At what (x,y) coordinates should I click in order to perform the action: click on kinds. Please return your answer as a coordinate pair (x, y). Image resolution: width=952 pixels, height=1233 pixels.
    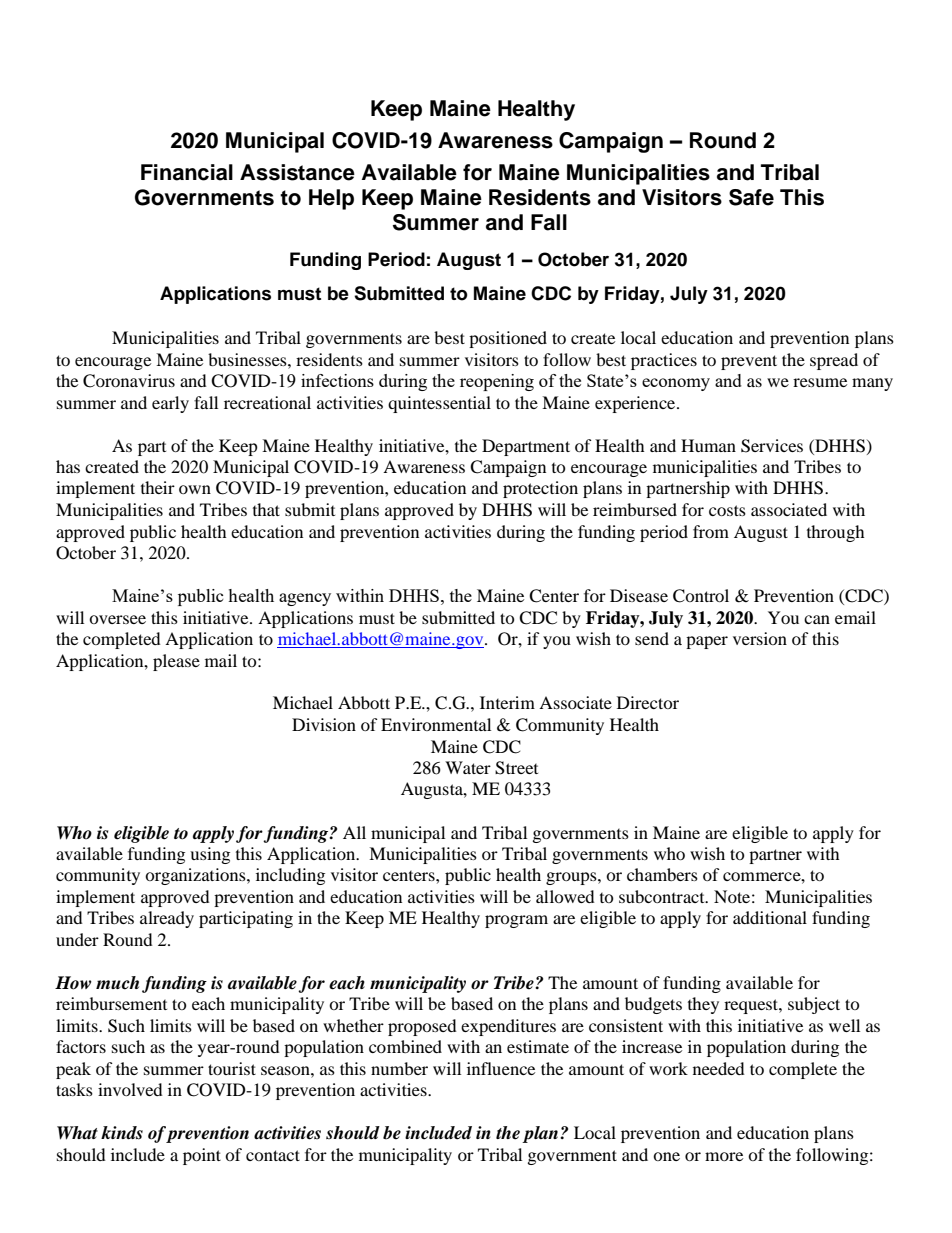
    Looking at the image, I should click on (122, 1133).
